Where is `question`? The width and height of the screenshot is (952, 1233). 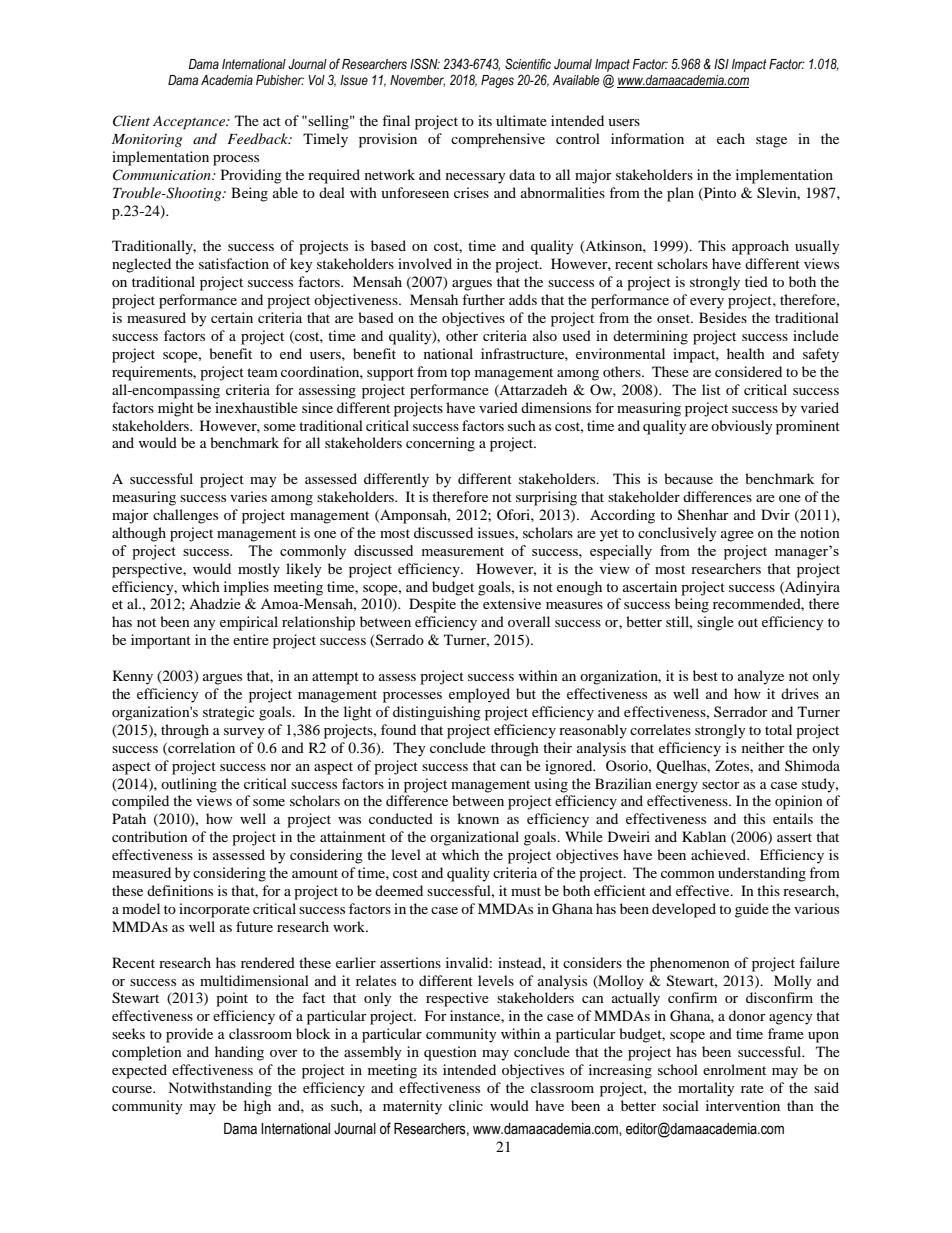
question is located at coordinates (450, 1053).
